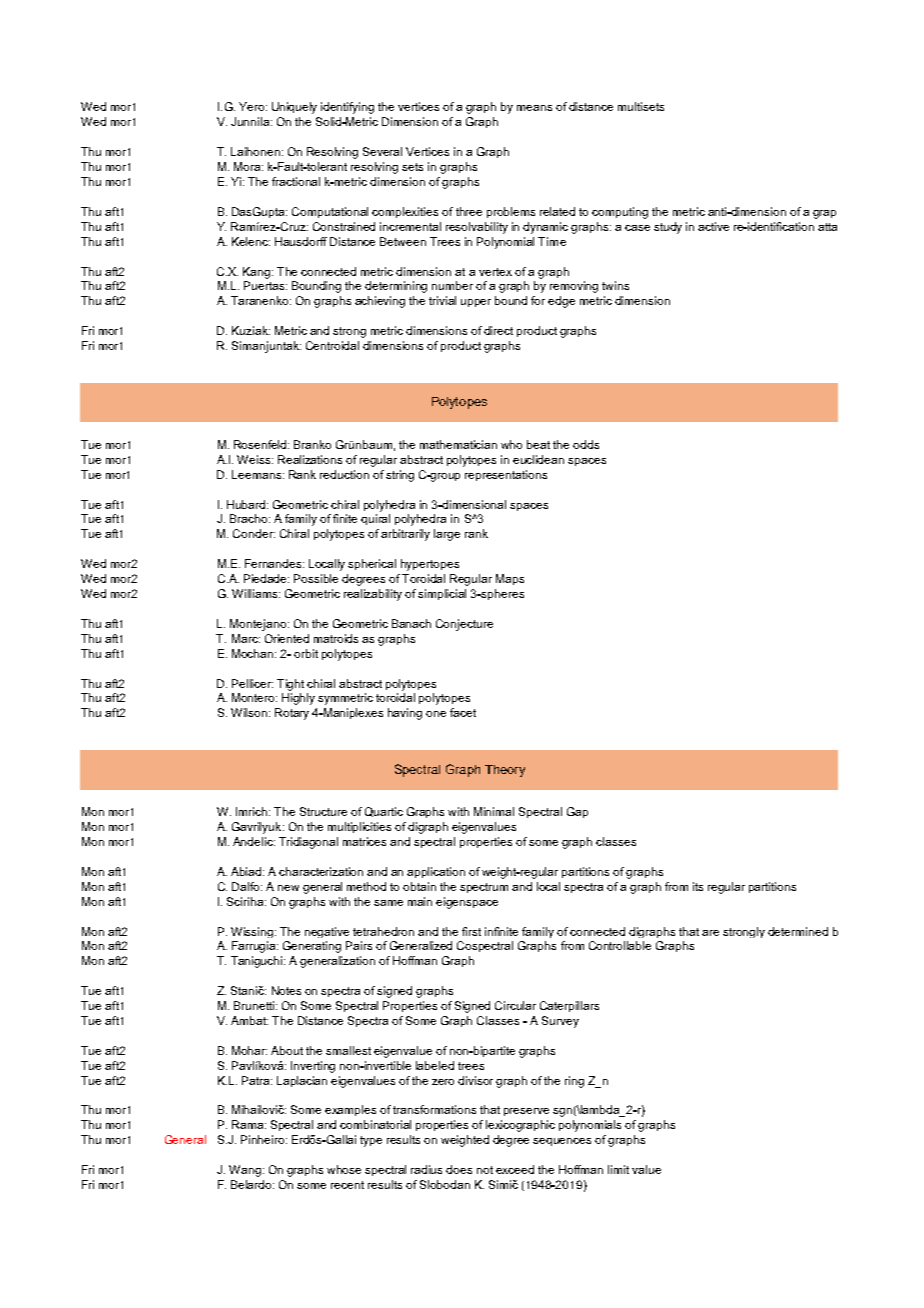  I want to click on whose, so click(344, 1169).
